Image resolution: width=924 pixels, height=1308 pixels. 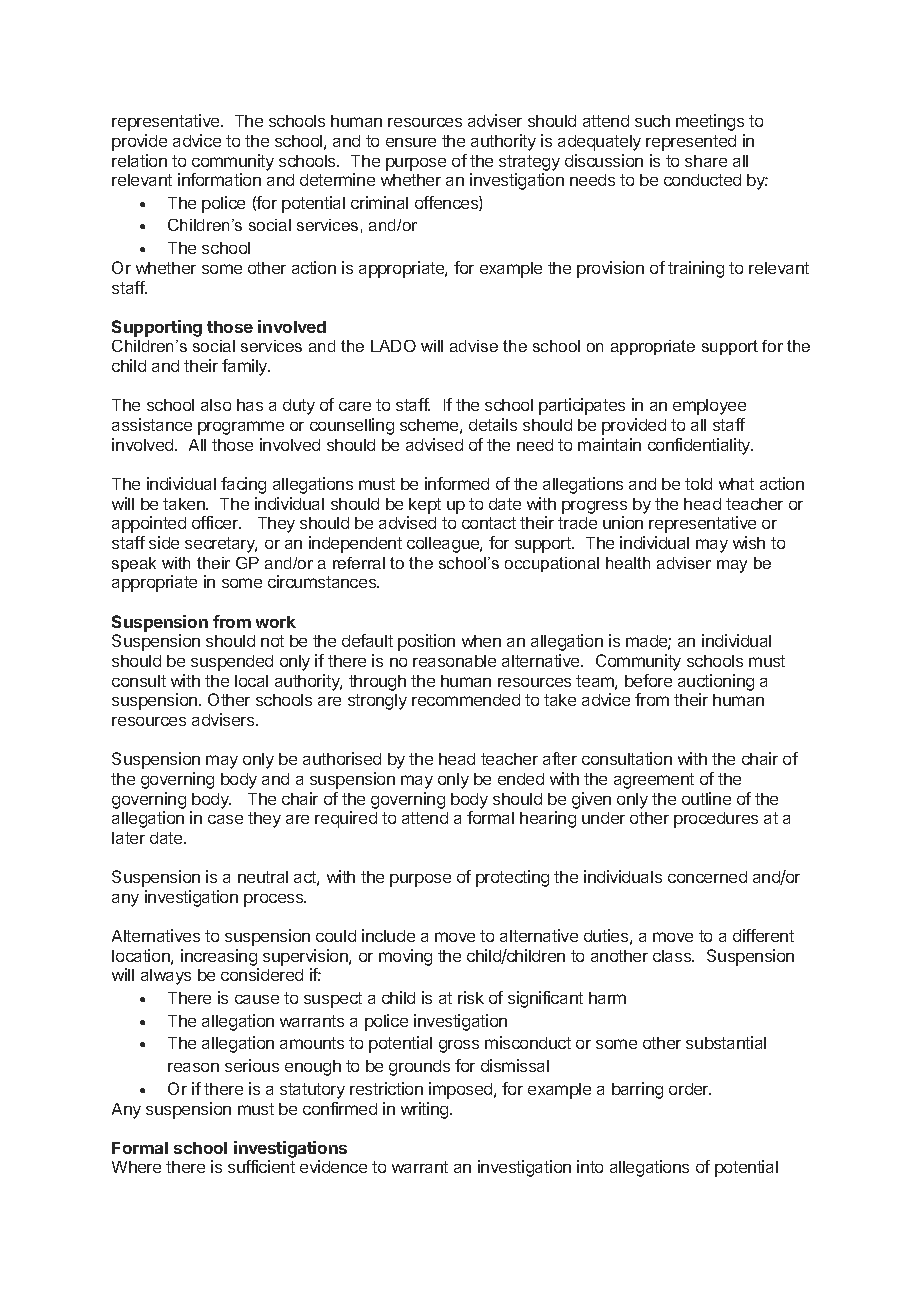 I want to click on informed, so click(x=457, y=483).
